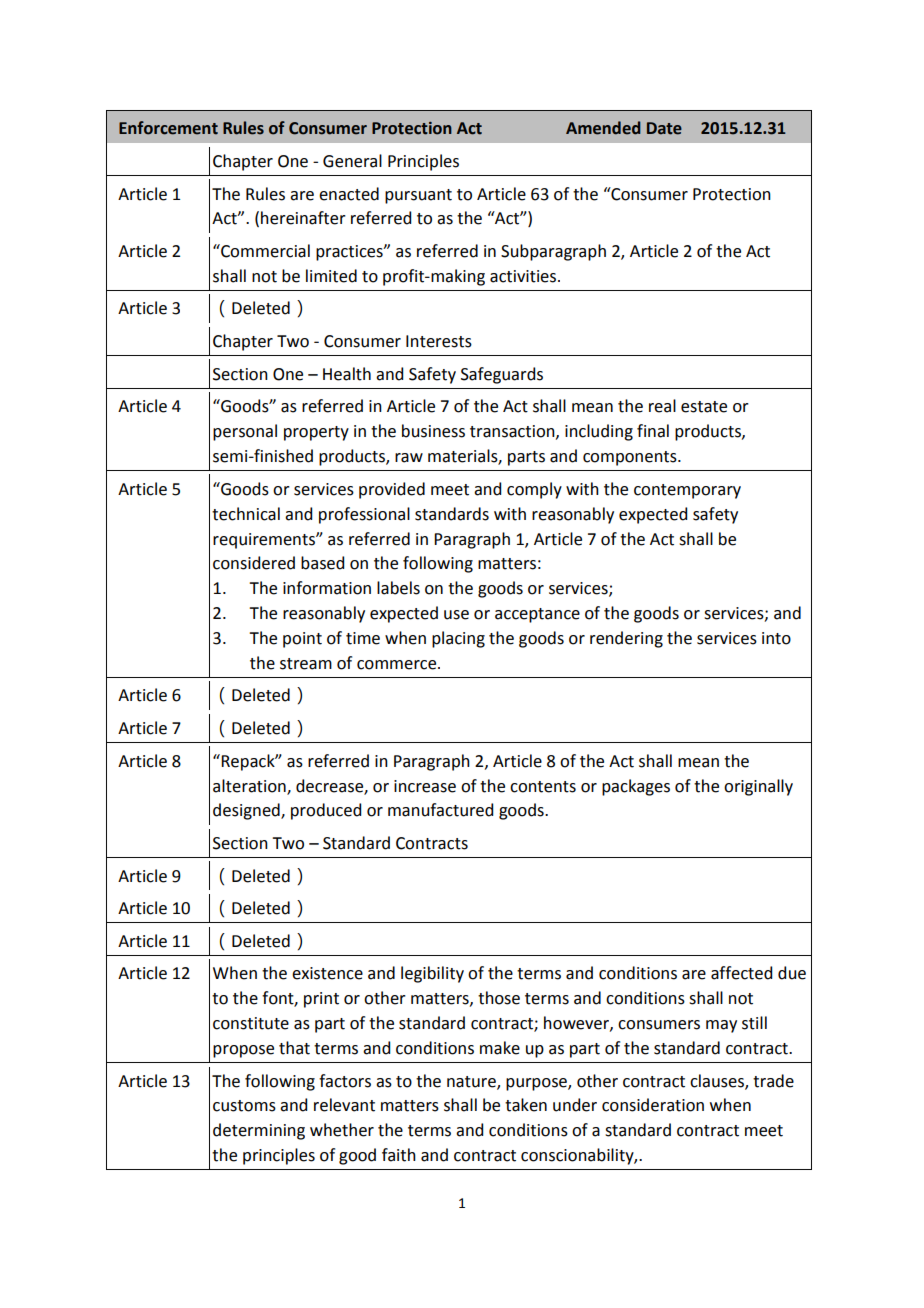  I want to click on consideration, so click(653, 1105).
